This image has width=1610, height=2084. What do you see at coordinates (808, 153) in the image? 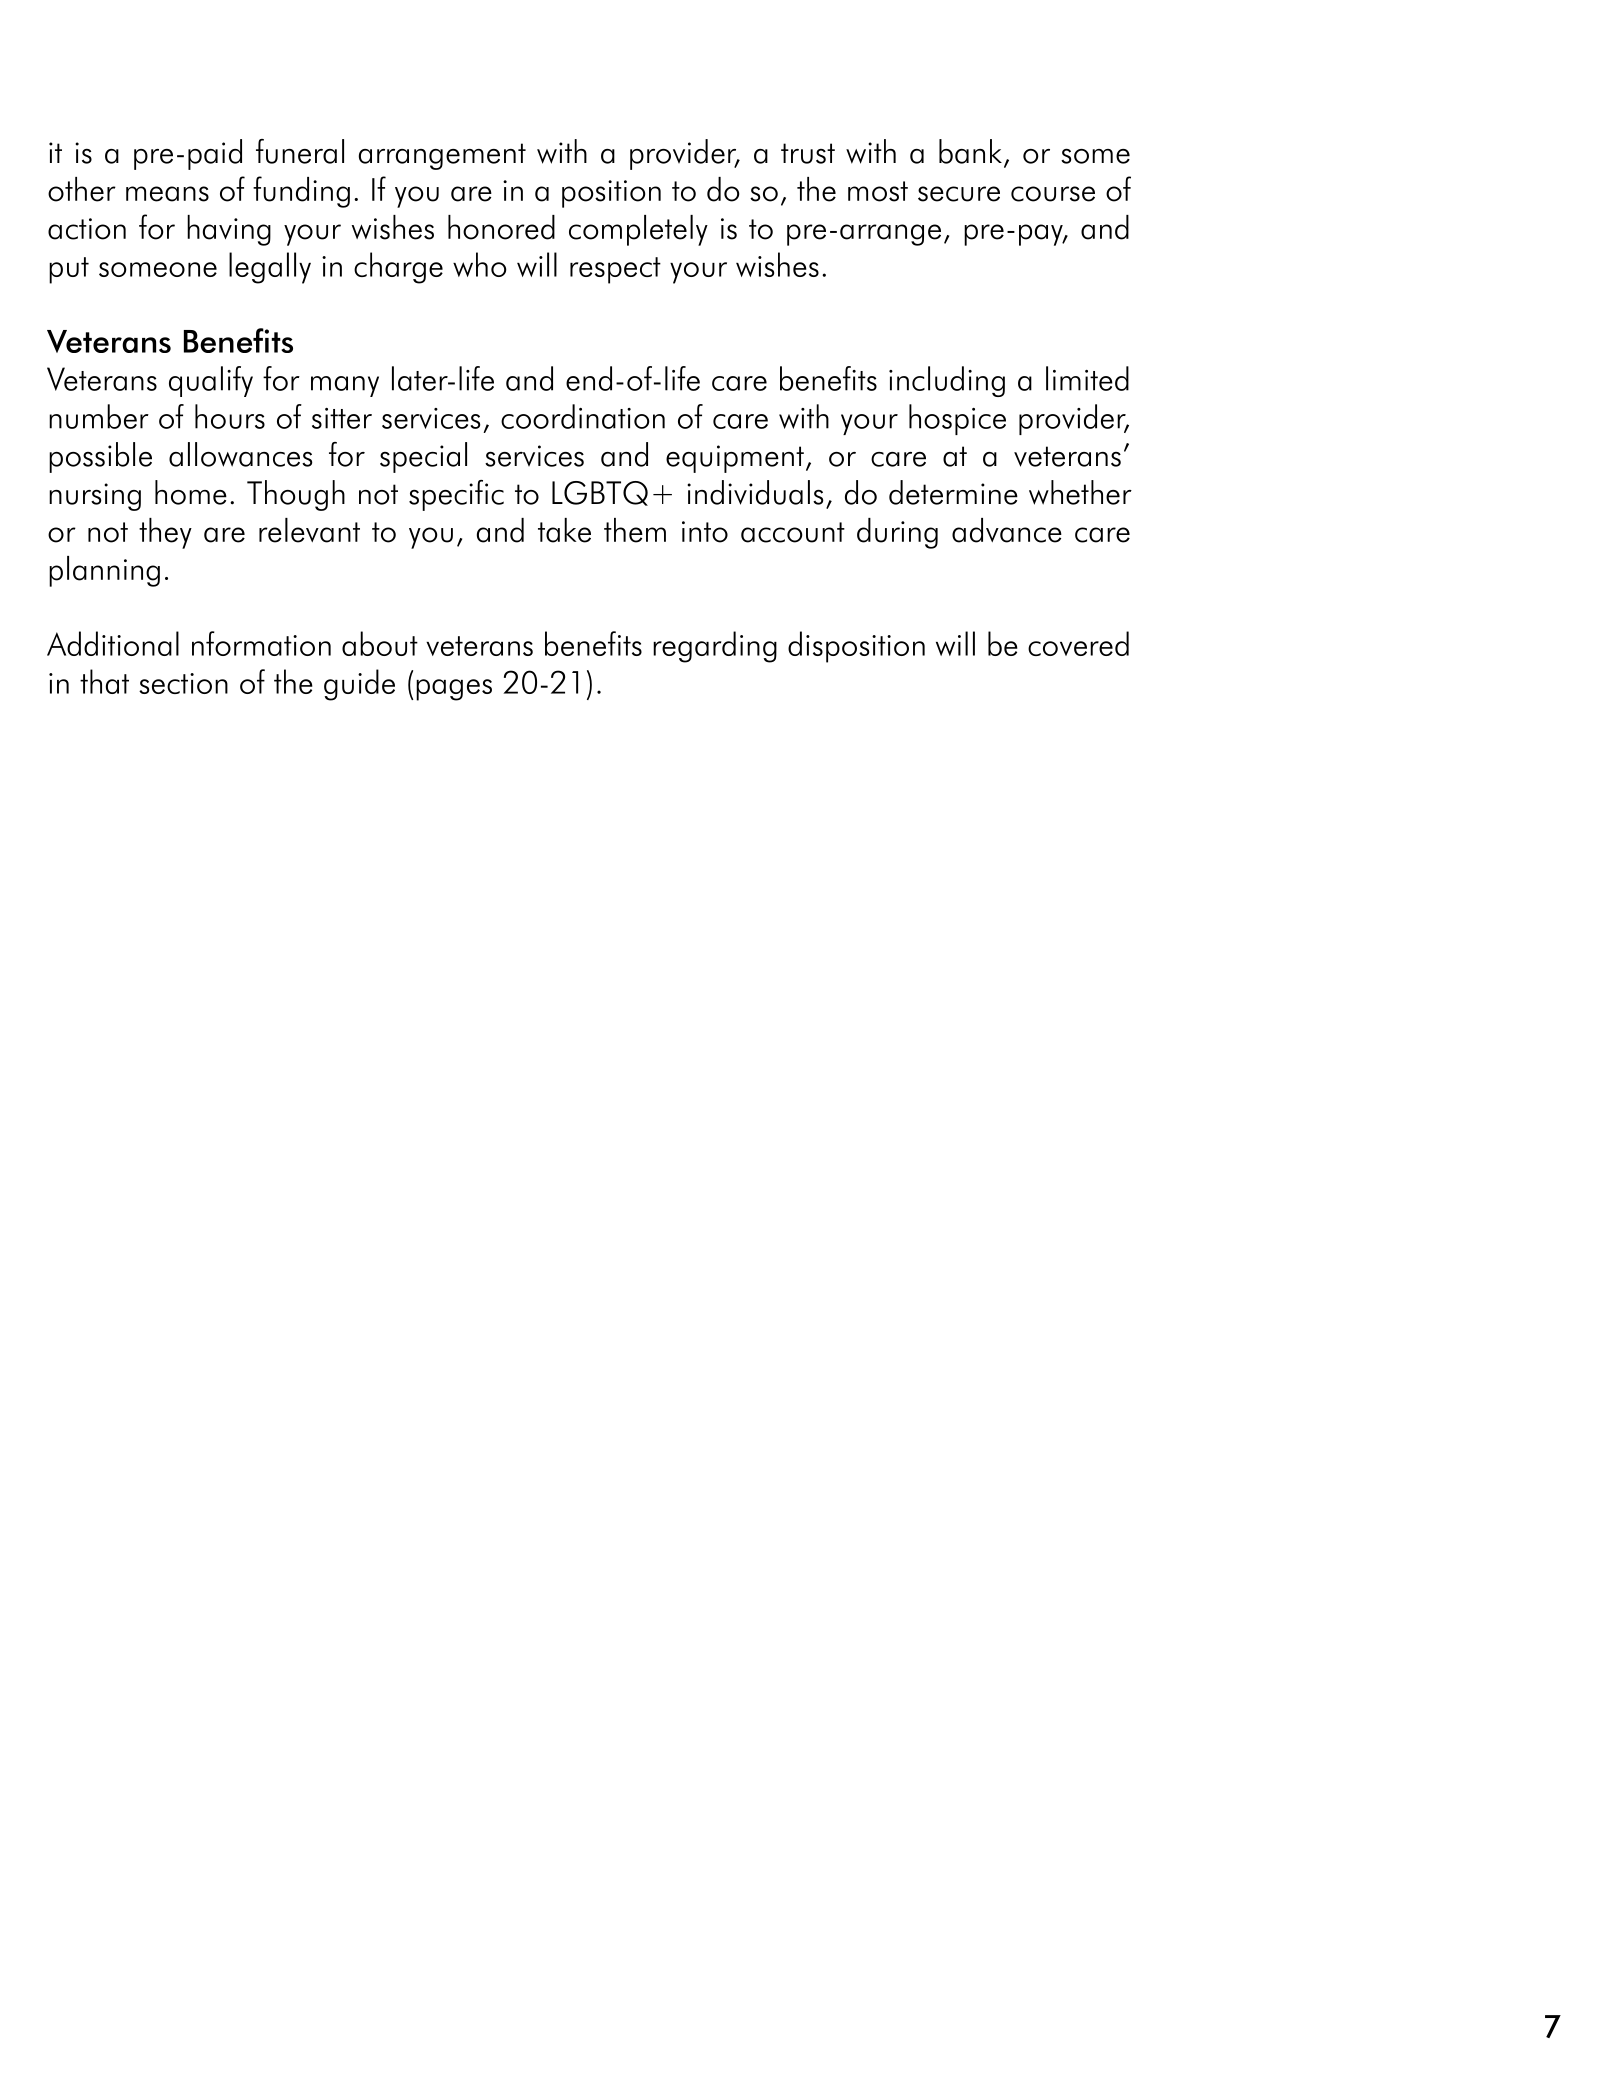
I see `trust` at bounding box center [808, 153].
